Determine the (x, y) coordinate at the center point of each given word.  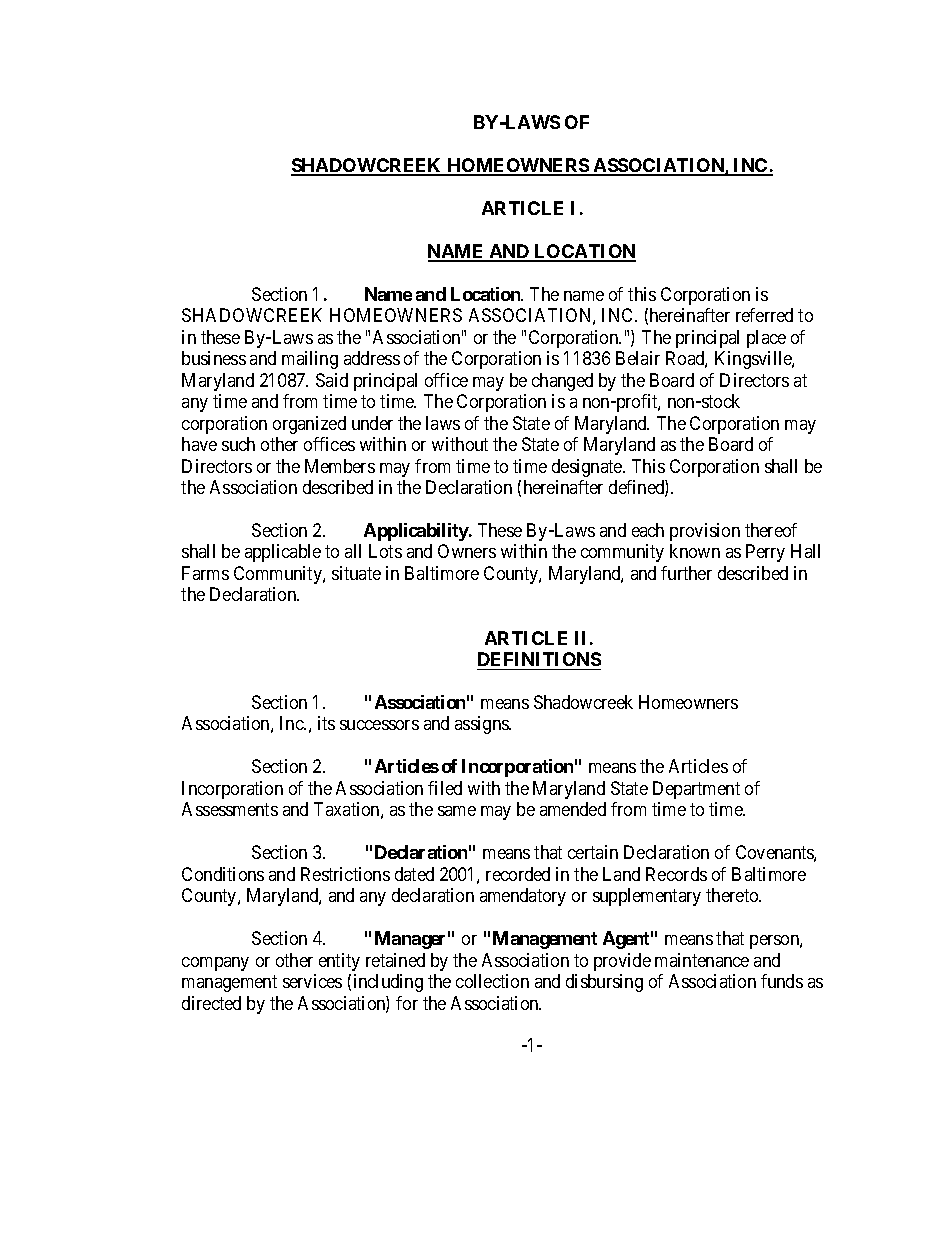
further (686, 573)
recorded (518, 874)
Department (696, 790)
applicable (283, 553)
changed (562, 382)
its (326, 723)
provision (705, 532)
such (238, 444)
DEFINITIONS (539, 659)
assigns (482, 725)
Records (676, 874)
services (312, 981)
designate (588, 468)
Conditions (223, 874)
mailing (310, 360)
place (766, 339)
